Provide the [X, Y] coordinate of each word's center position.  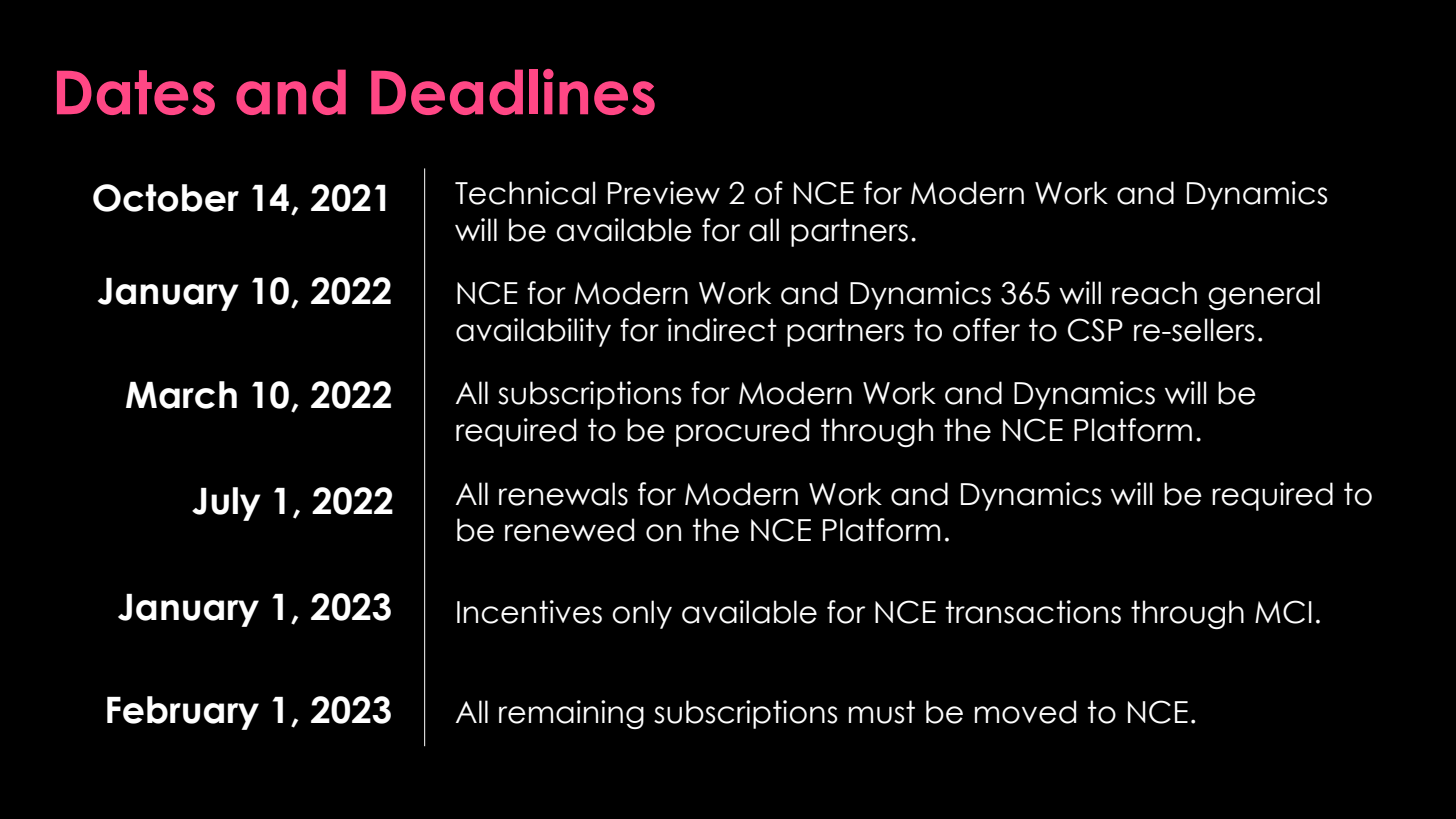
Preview [664, 193]
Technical [525, 193]
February [183, 713]
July [226, 504]
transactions [1033, 612]
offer [986, 330]
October [166, 198]
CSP [1095, 330]
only [642, 614]
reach [1154, 293]
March [181, 395]
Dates [136, 92]
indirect [722, 330]
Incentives [529, 612]
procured [742, 432]
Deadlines [513, 92]
